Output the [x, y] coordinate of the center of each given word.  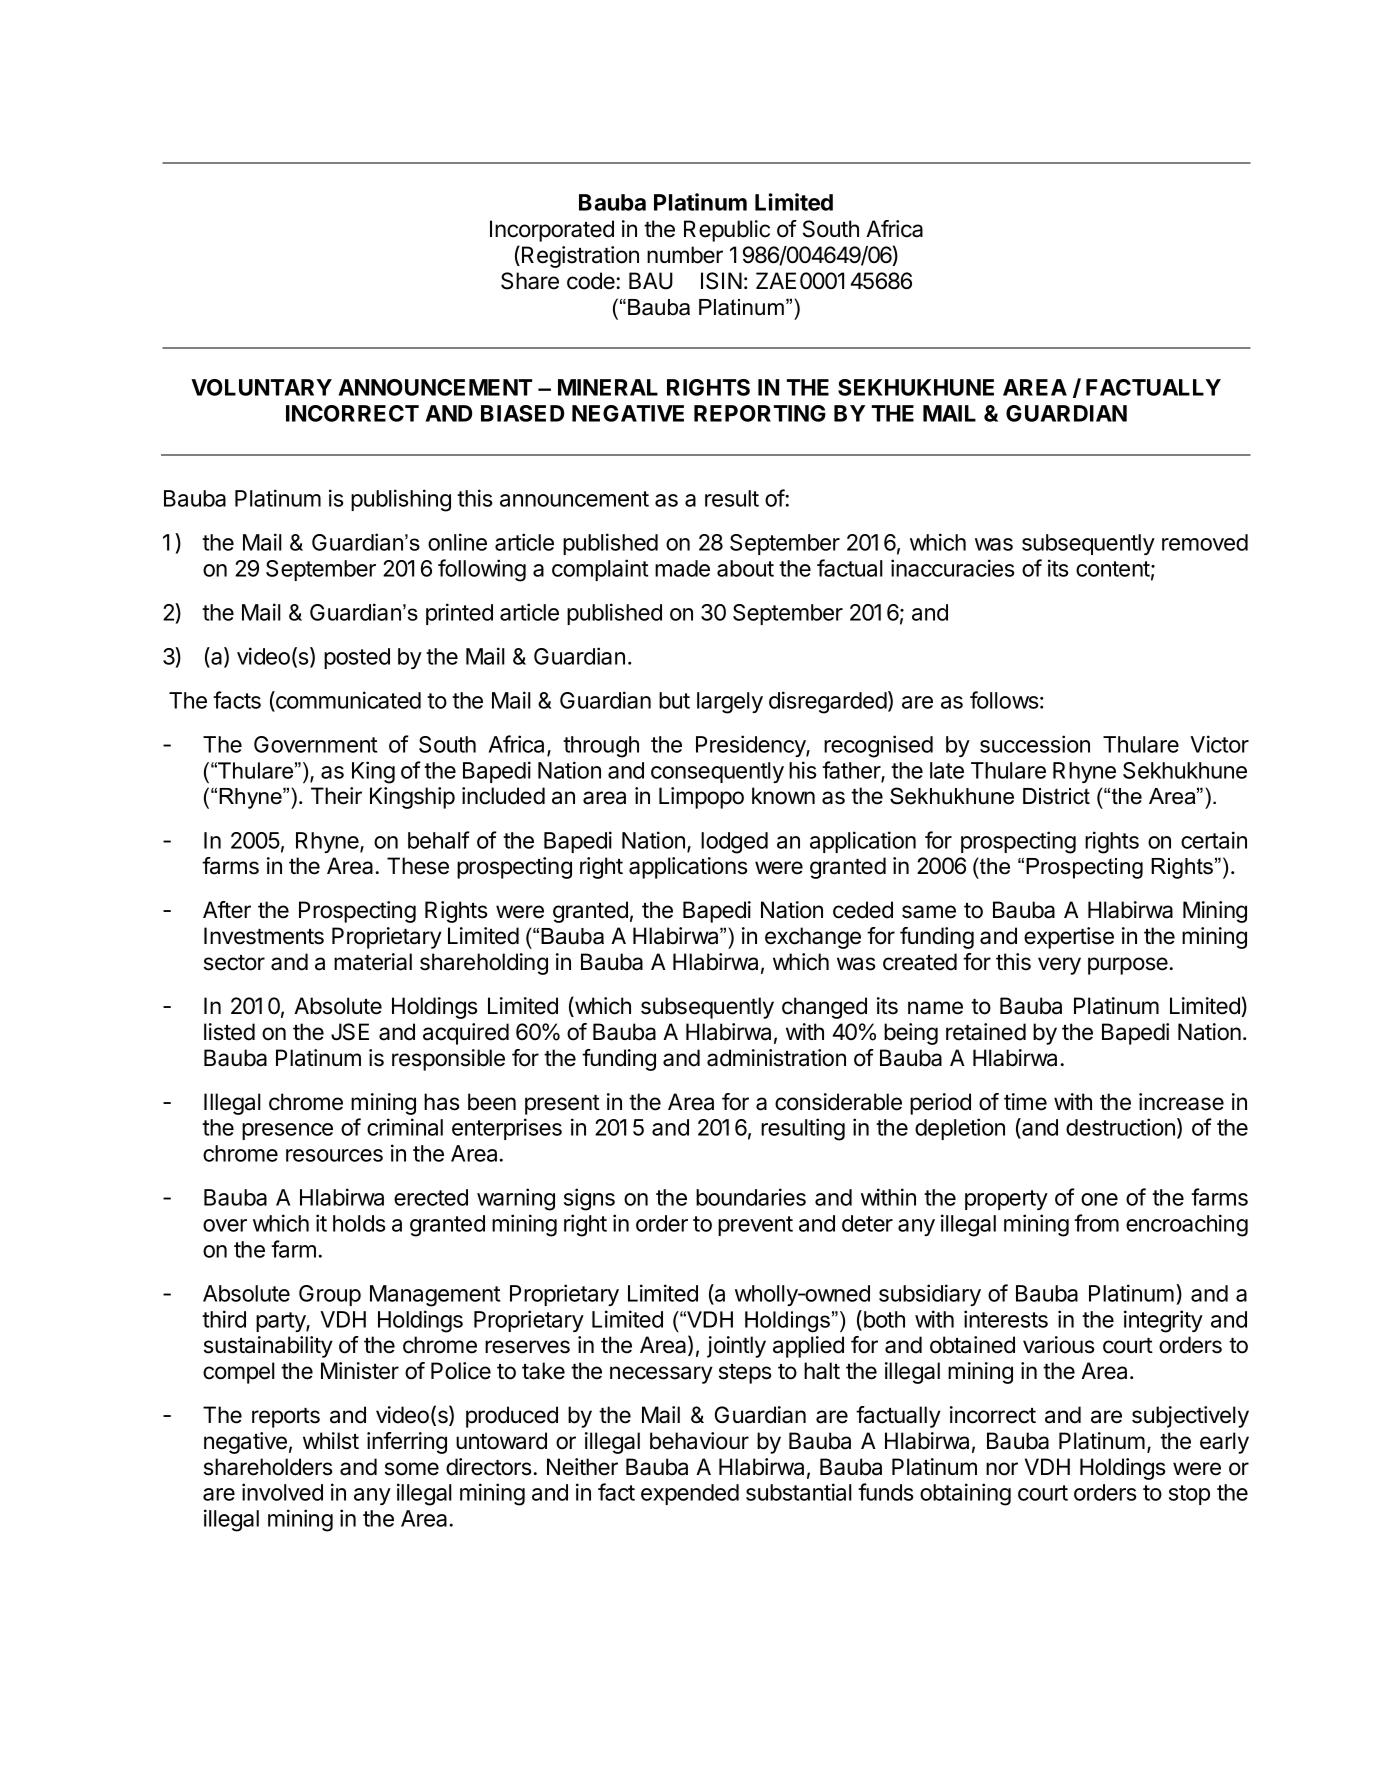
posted [357, 658]
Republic [727, 231]
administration [776, 1058]
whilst [331, 1441]
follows [1004, 700]
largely [730, 703]
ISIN [721, 281]
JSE [350, 1032]
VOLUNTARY [261, 387]
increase [1181, 1102]
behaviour [699, 1441]
